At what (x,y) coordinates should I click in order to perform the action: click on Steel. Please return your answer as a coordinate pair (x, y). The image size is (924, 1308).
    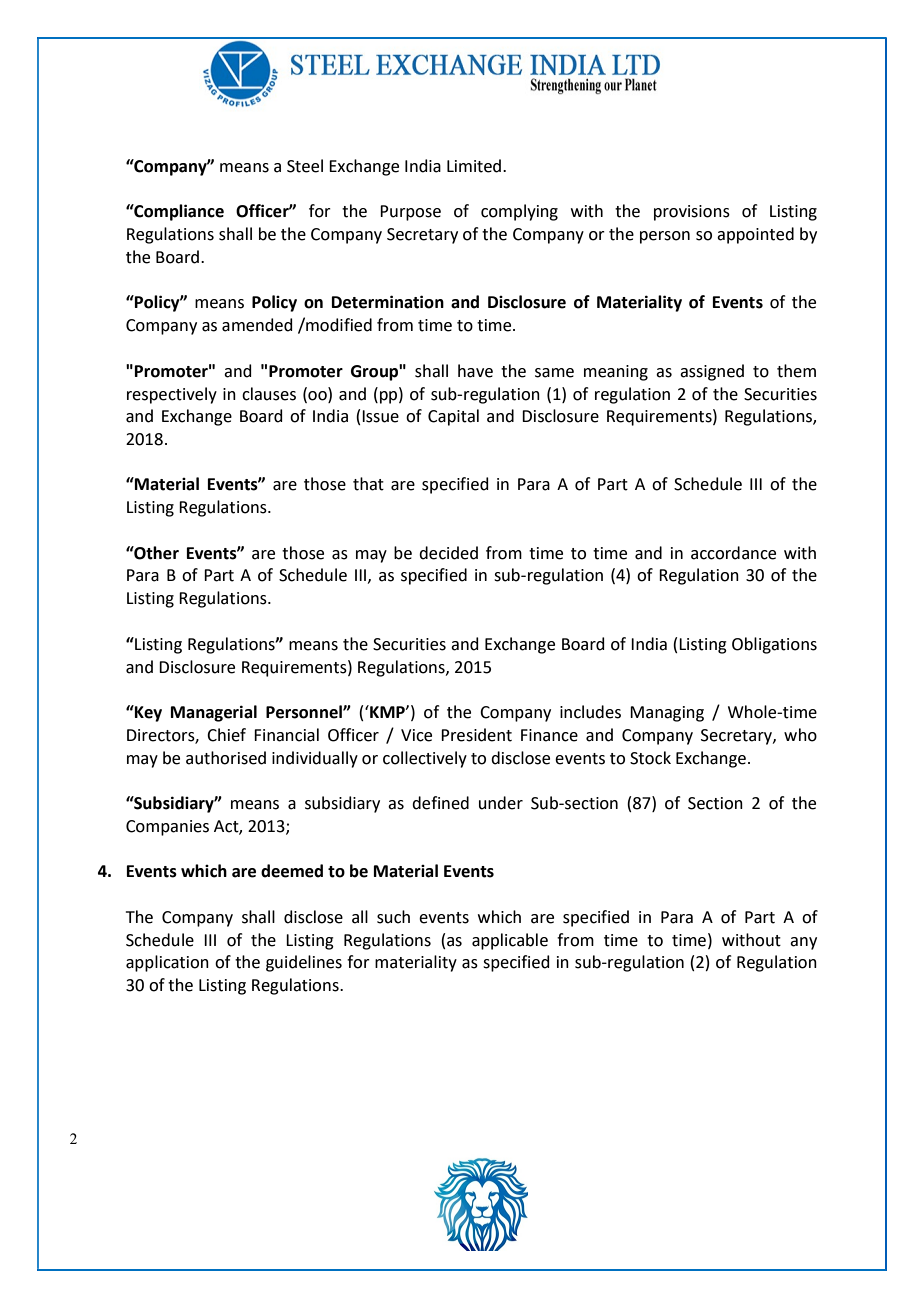
    Looking at the image, I should click on (305, 166).
